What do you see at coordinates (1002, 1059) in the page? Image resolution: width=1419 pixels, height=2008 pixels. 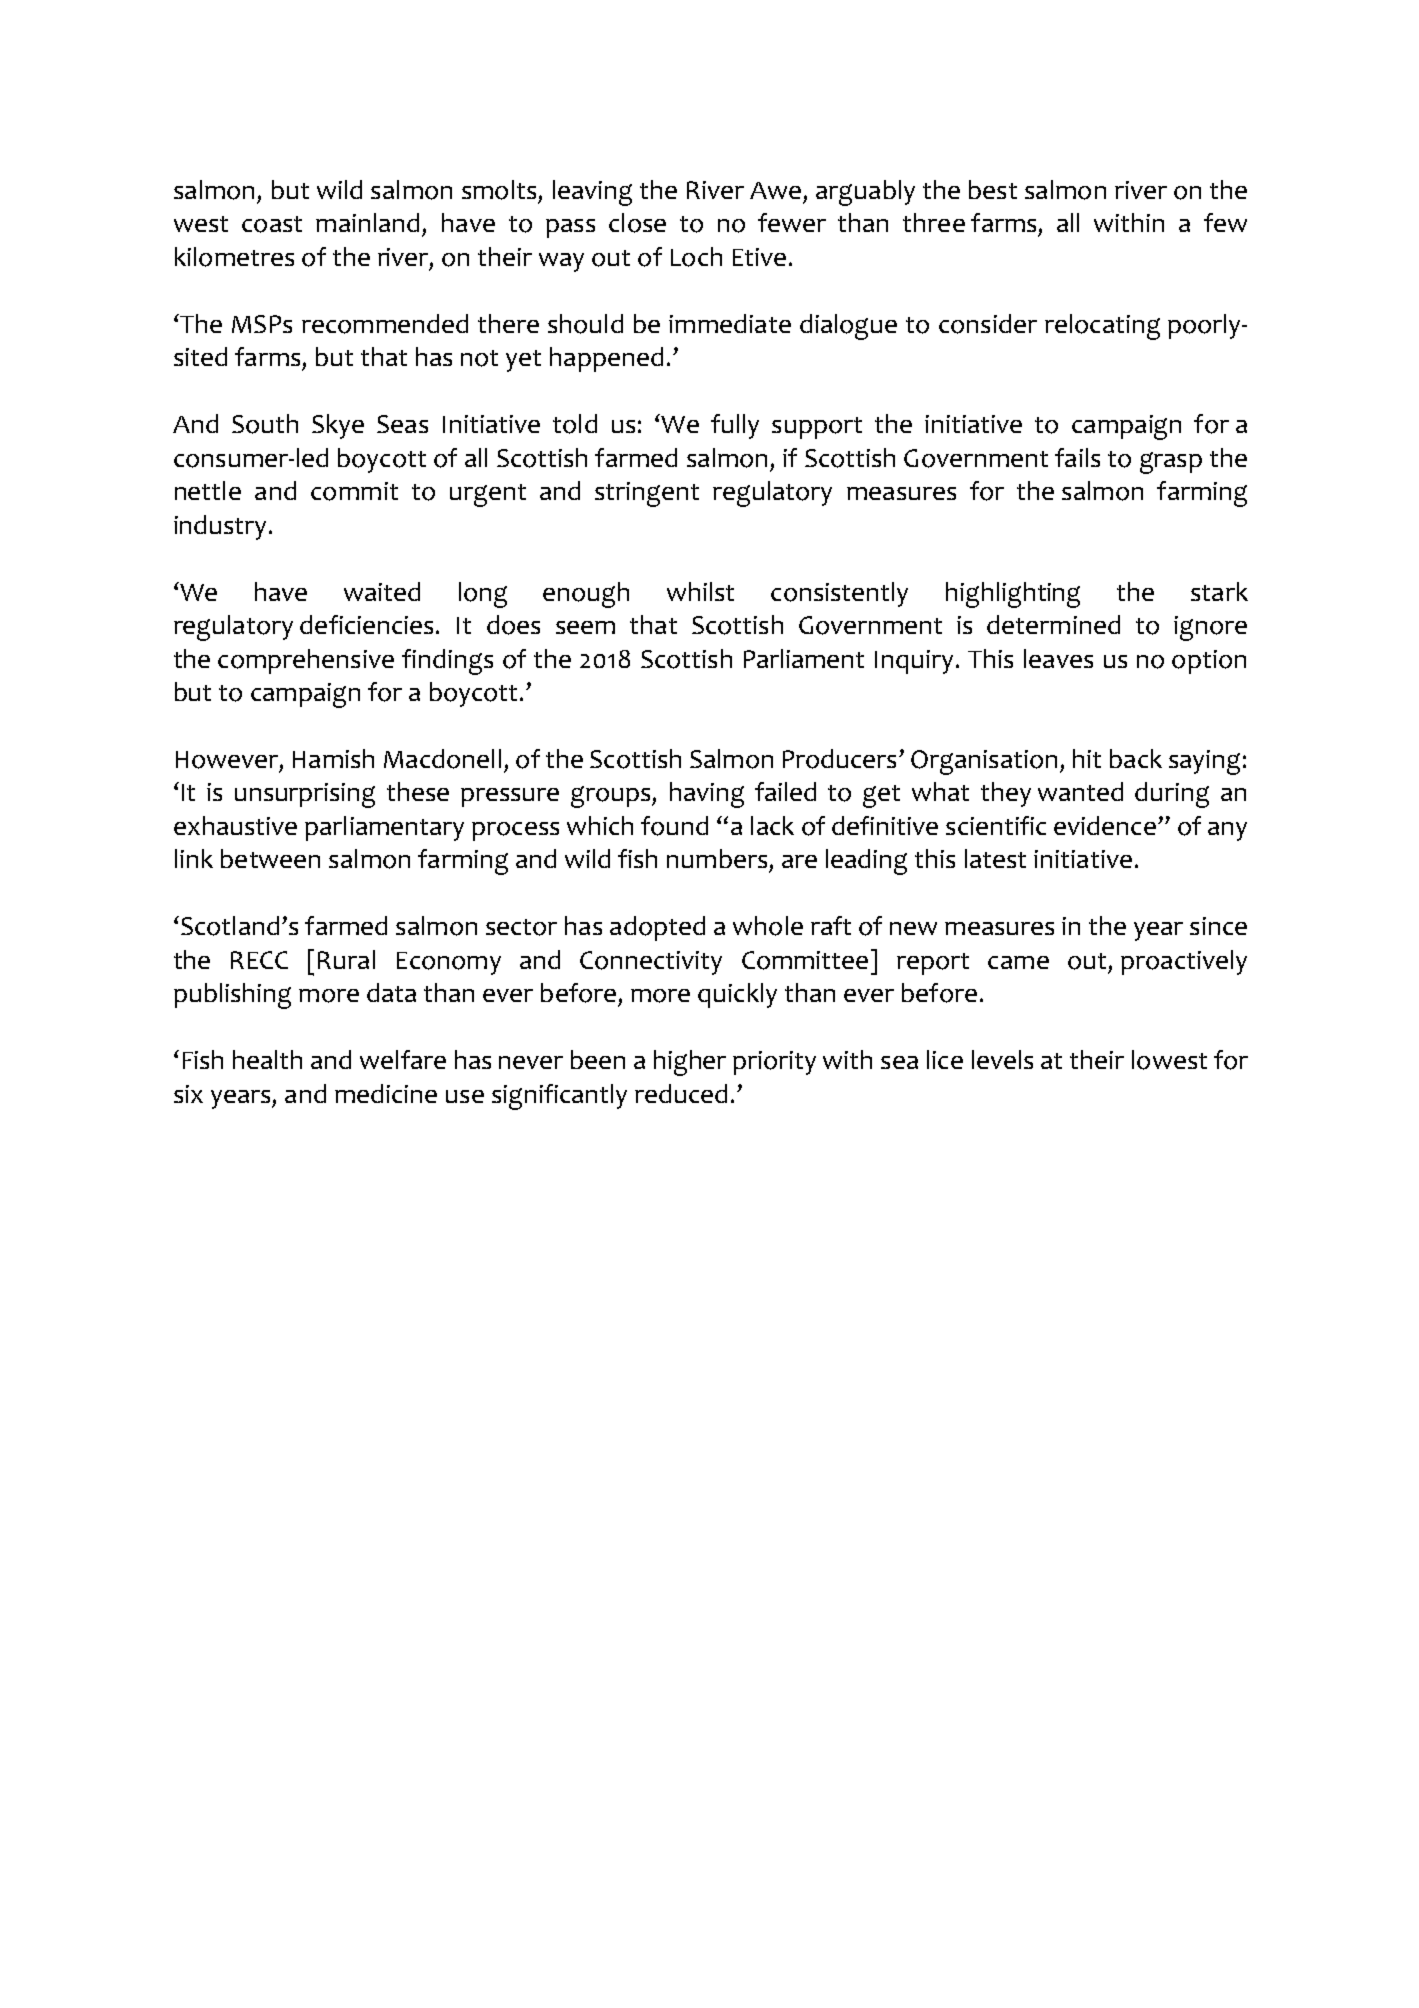 I see `levels` at bounding box center [1002, 1059].
